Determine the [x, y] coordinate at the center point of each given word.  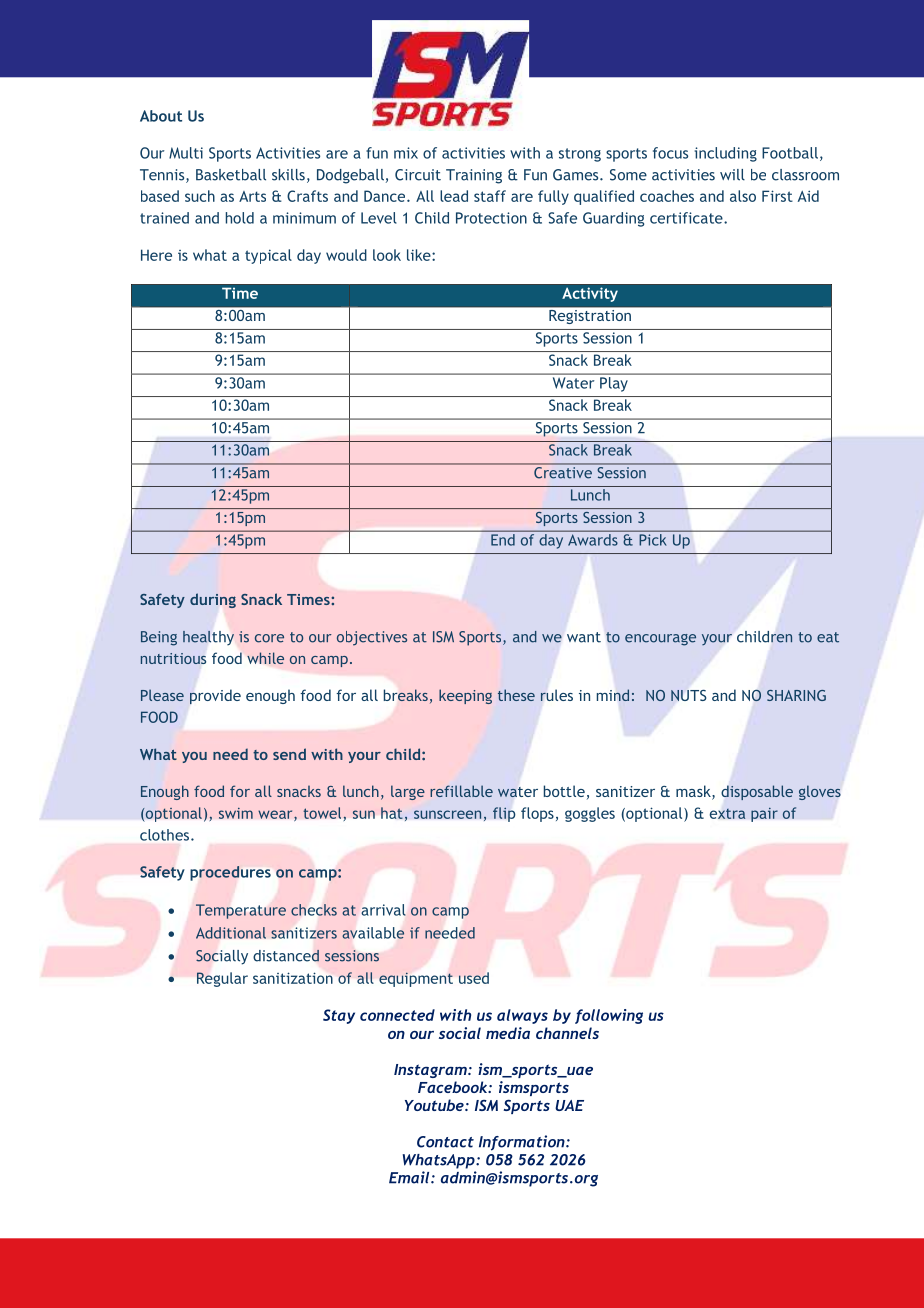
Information [523, 1143]
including [726, 154]
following [609, 1016]
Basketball [231, 175]
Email [410, 1177]
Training [474, 176]
